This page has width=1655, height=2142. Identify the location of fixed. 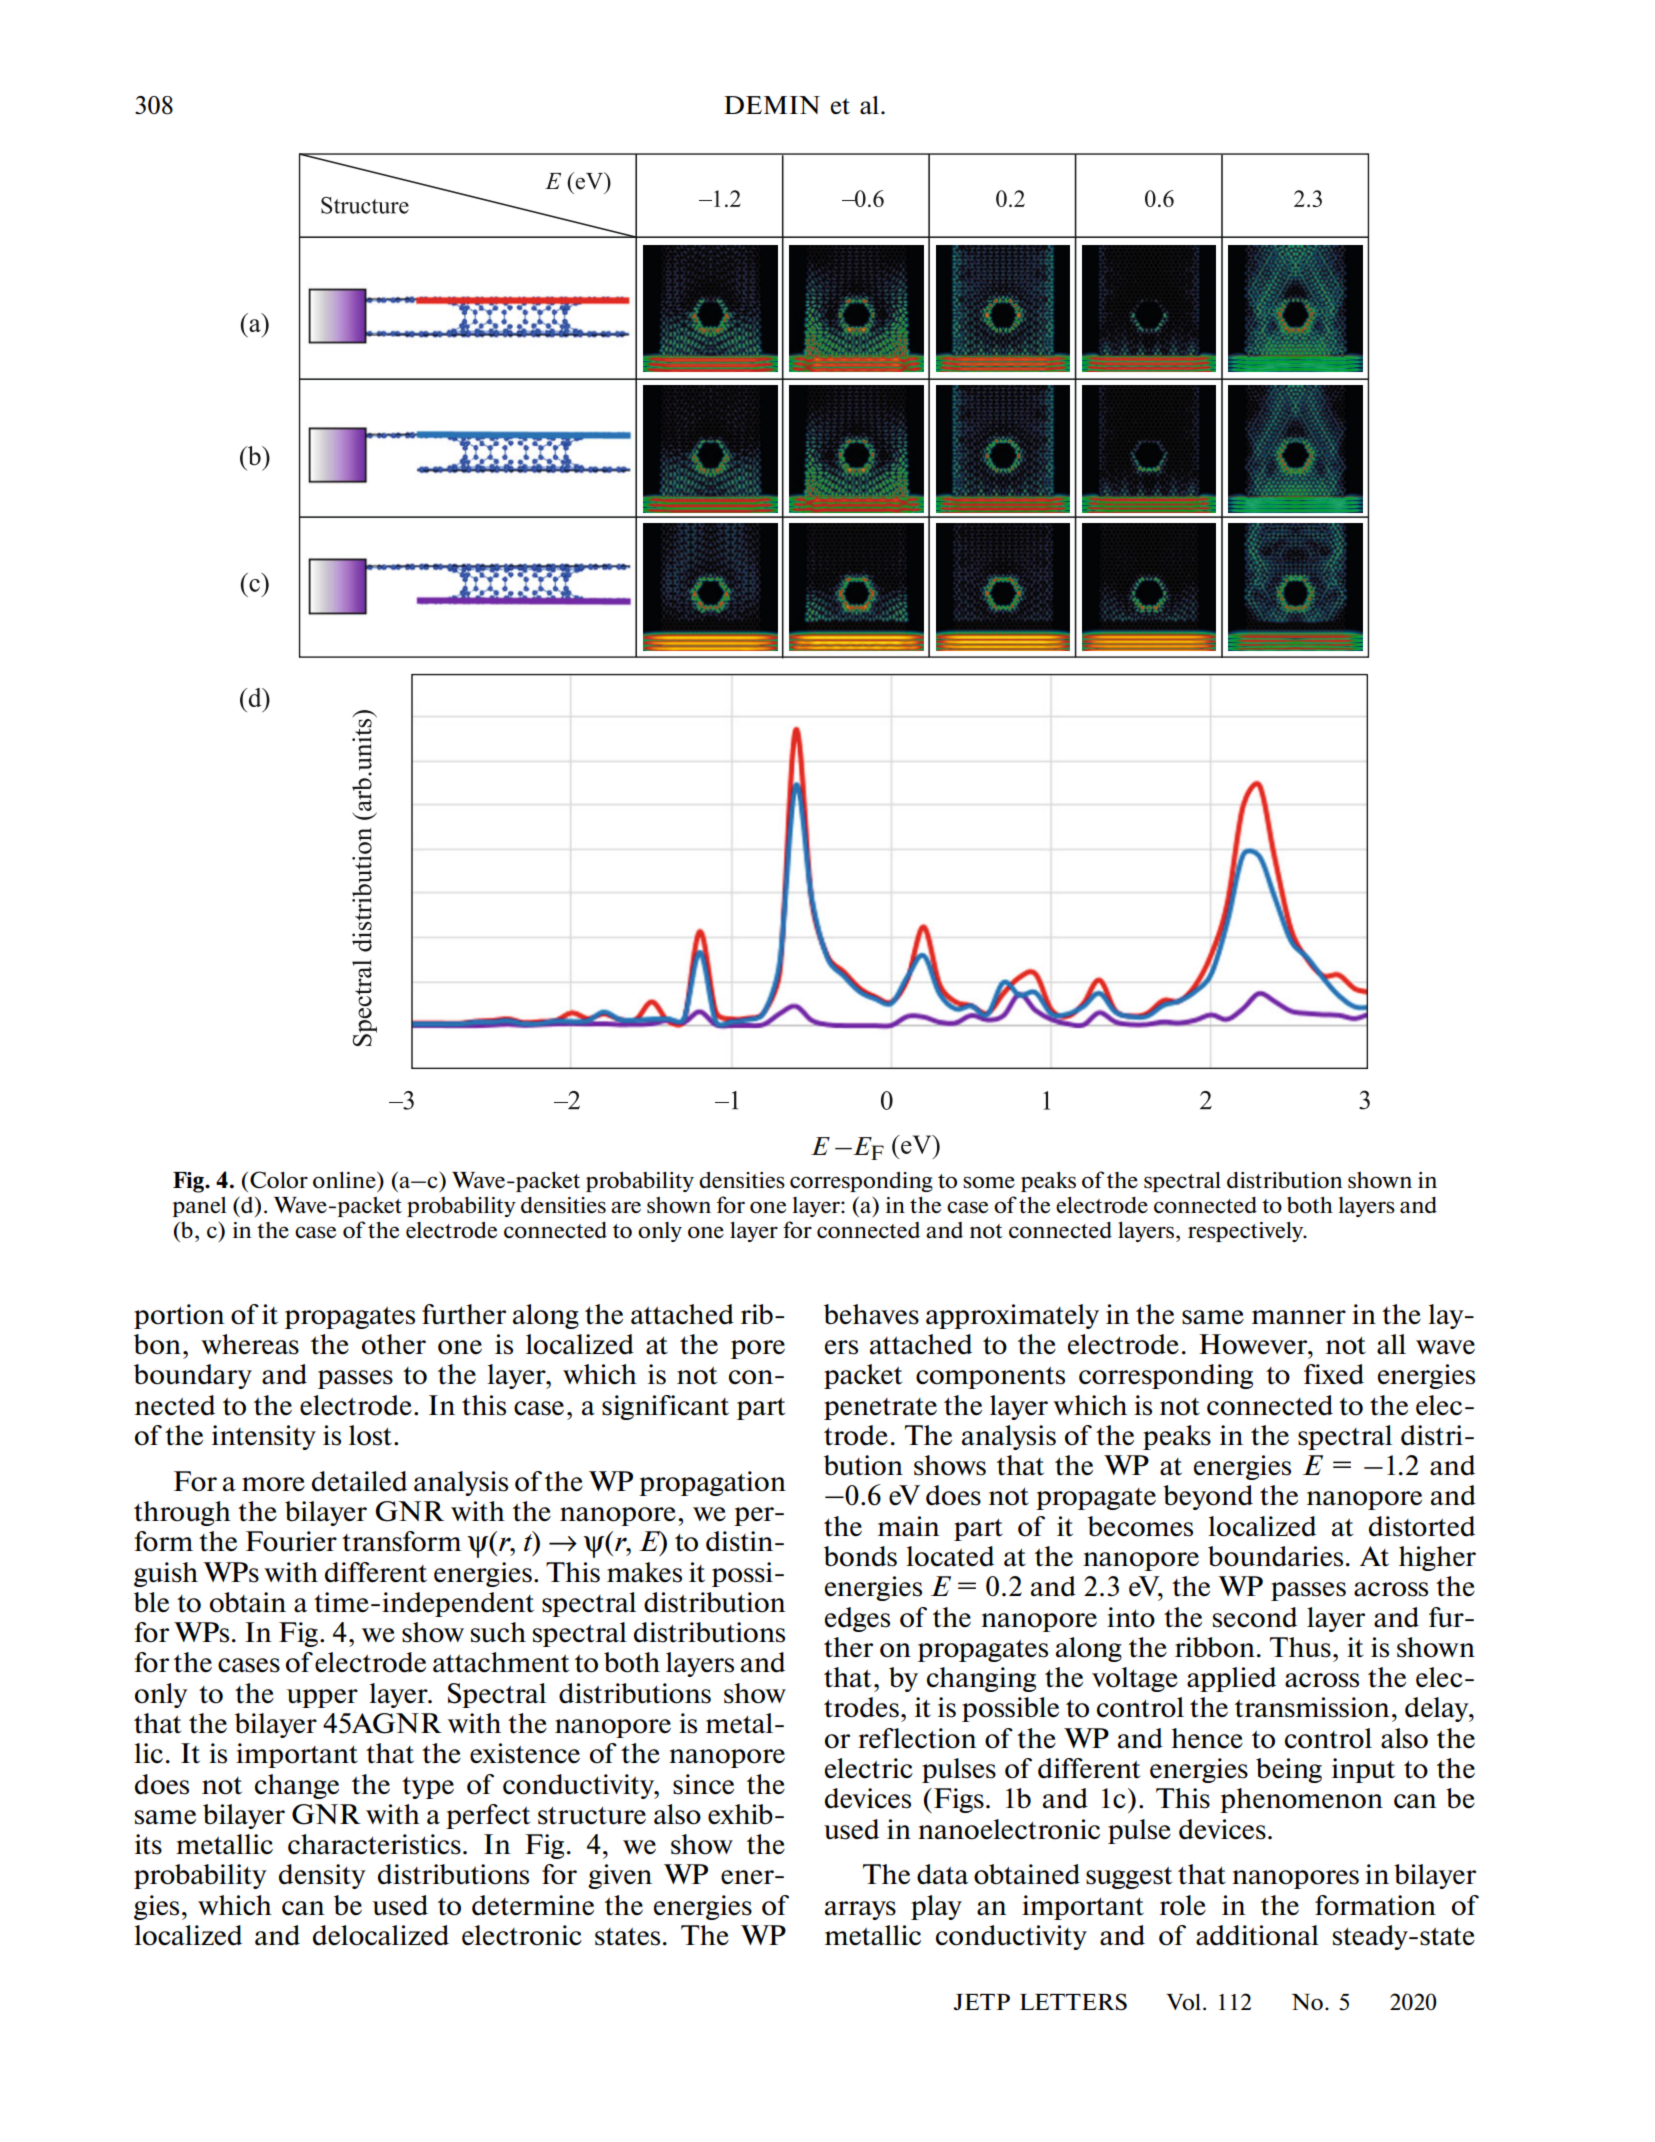
(1334, 1374).
